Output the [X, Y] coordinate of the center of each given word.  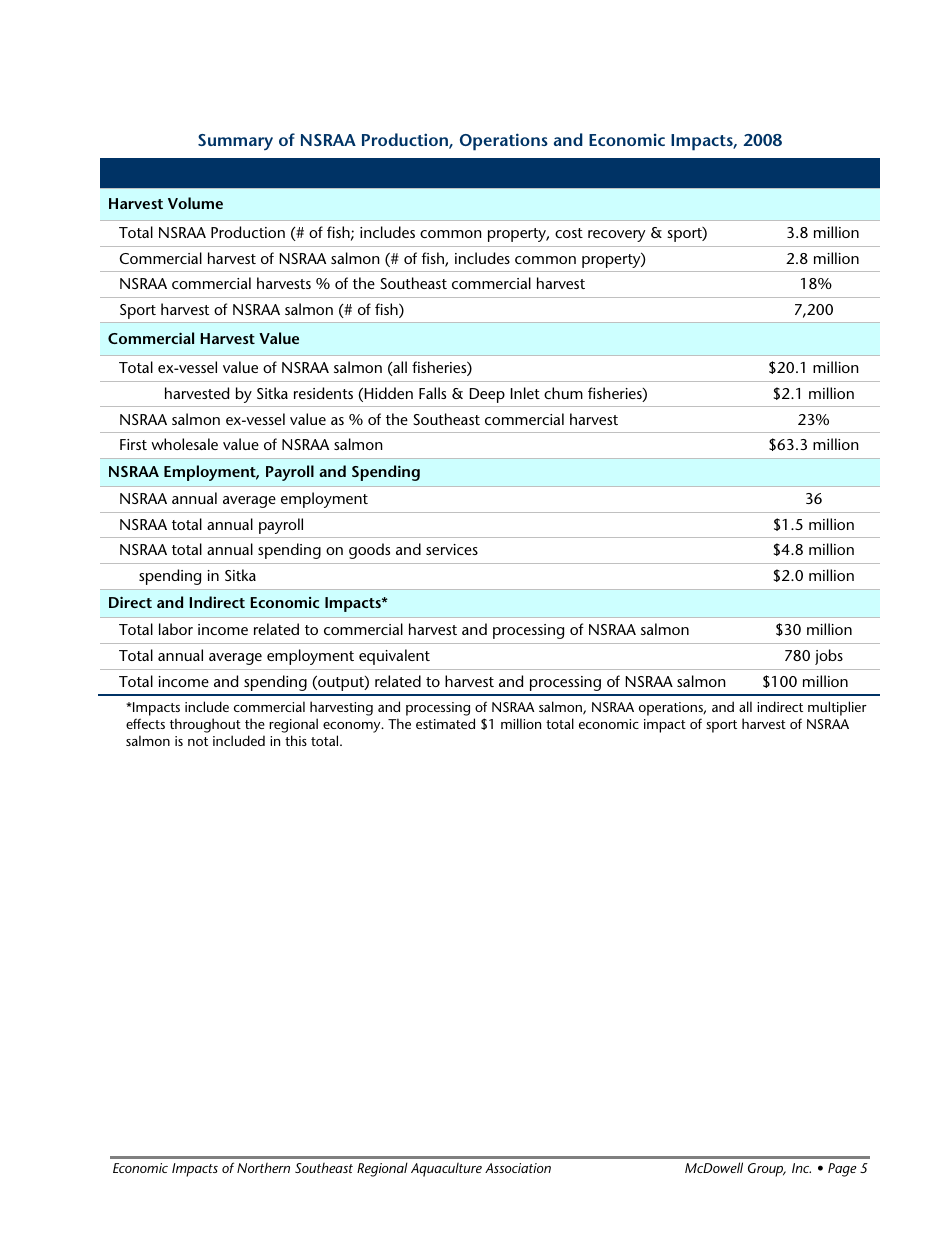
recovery [616, 236]
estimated [445, 723]
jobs [829, 657]
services [452, 549]
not [198, 741]
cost [569, 233]
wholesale [184, 444]
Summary [235, 142]
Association [518, 1168]
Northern [263, 1167]
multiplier [837, 708]
